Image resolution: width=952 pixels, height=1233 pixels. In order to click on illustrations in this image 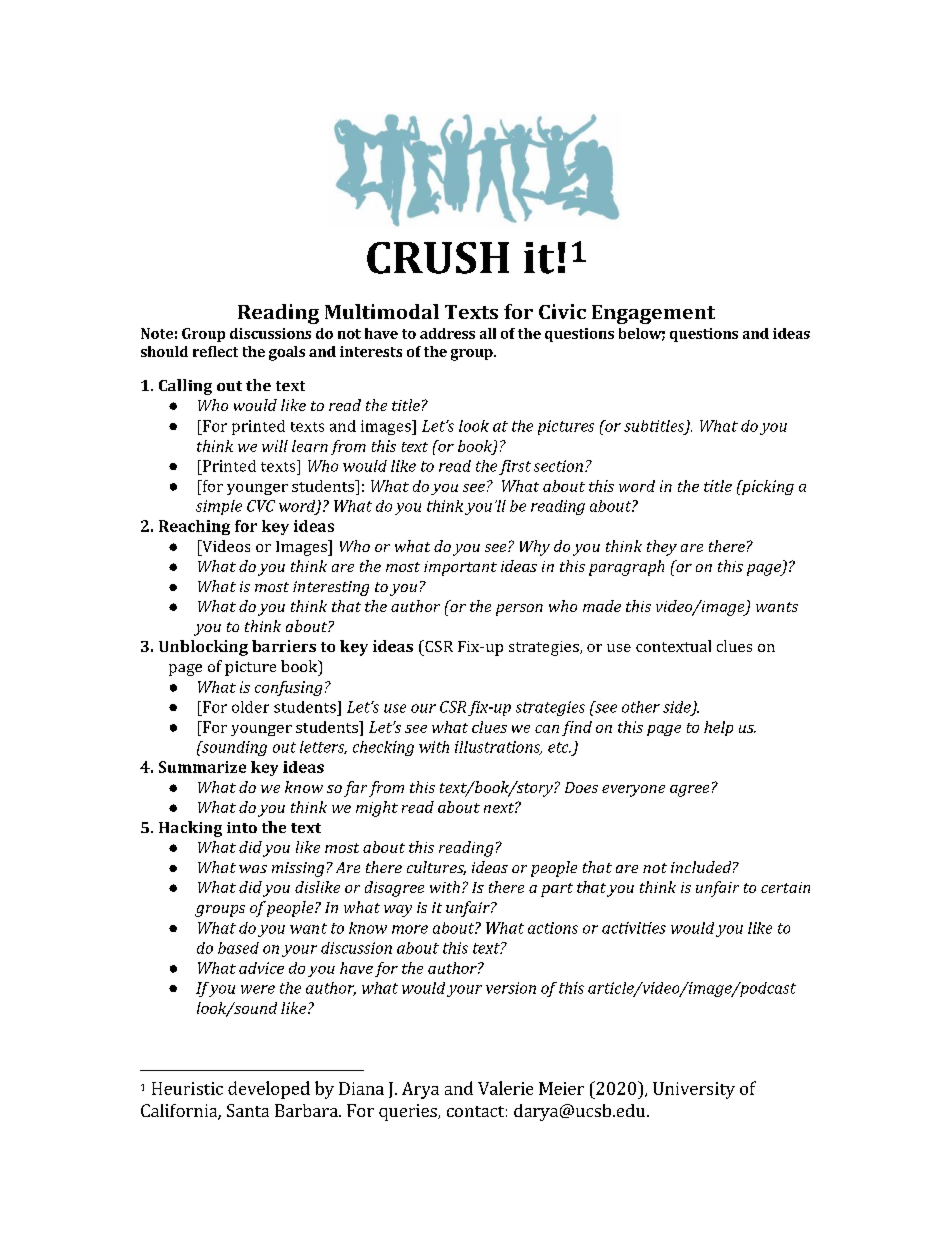, I will do `click(498, 748)`.
